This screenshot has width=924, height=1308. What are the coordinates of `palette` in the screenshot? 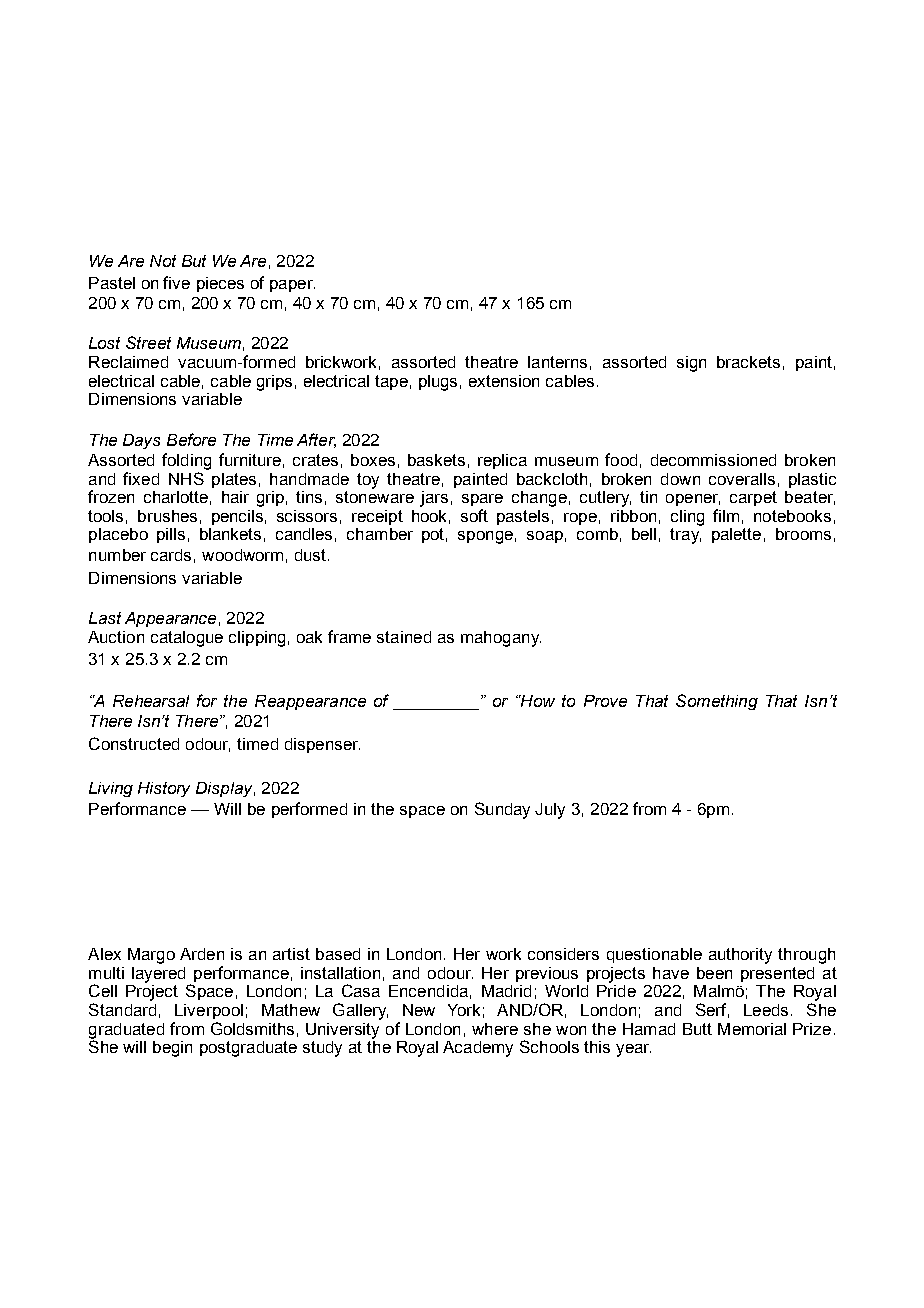 It's located at (736, 535).
